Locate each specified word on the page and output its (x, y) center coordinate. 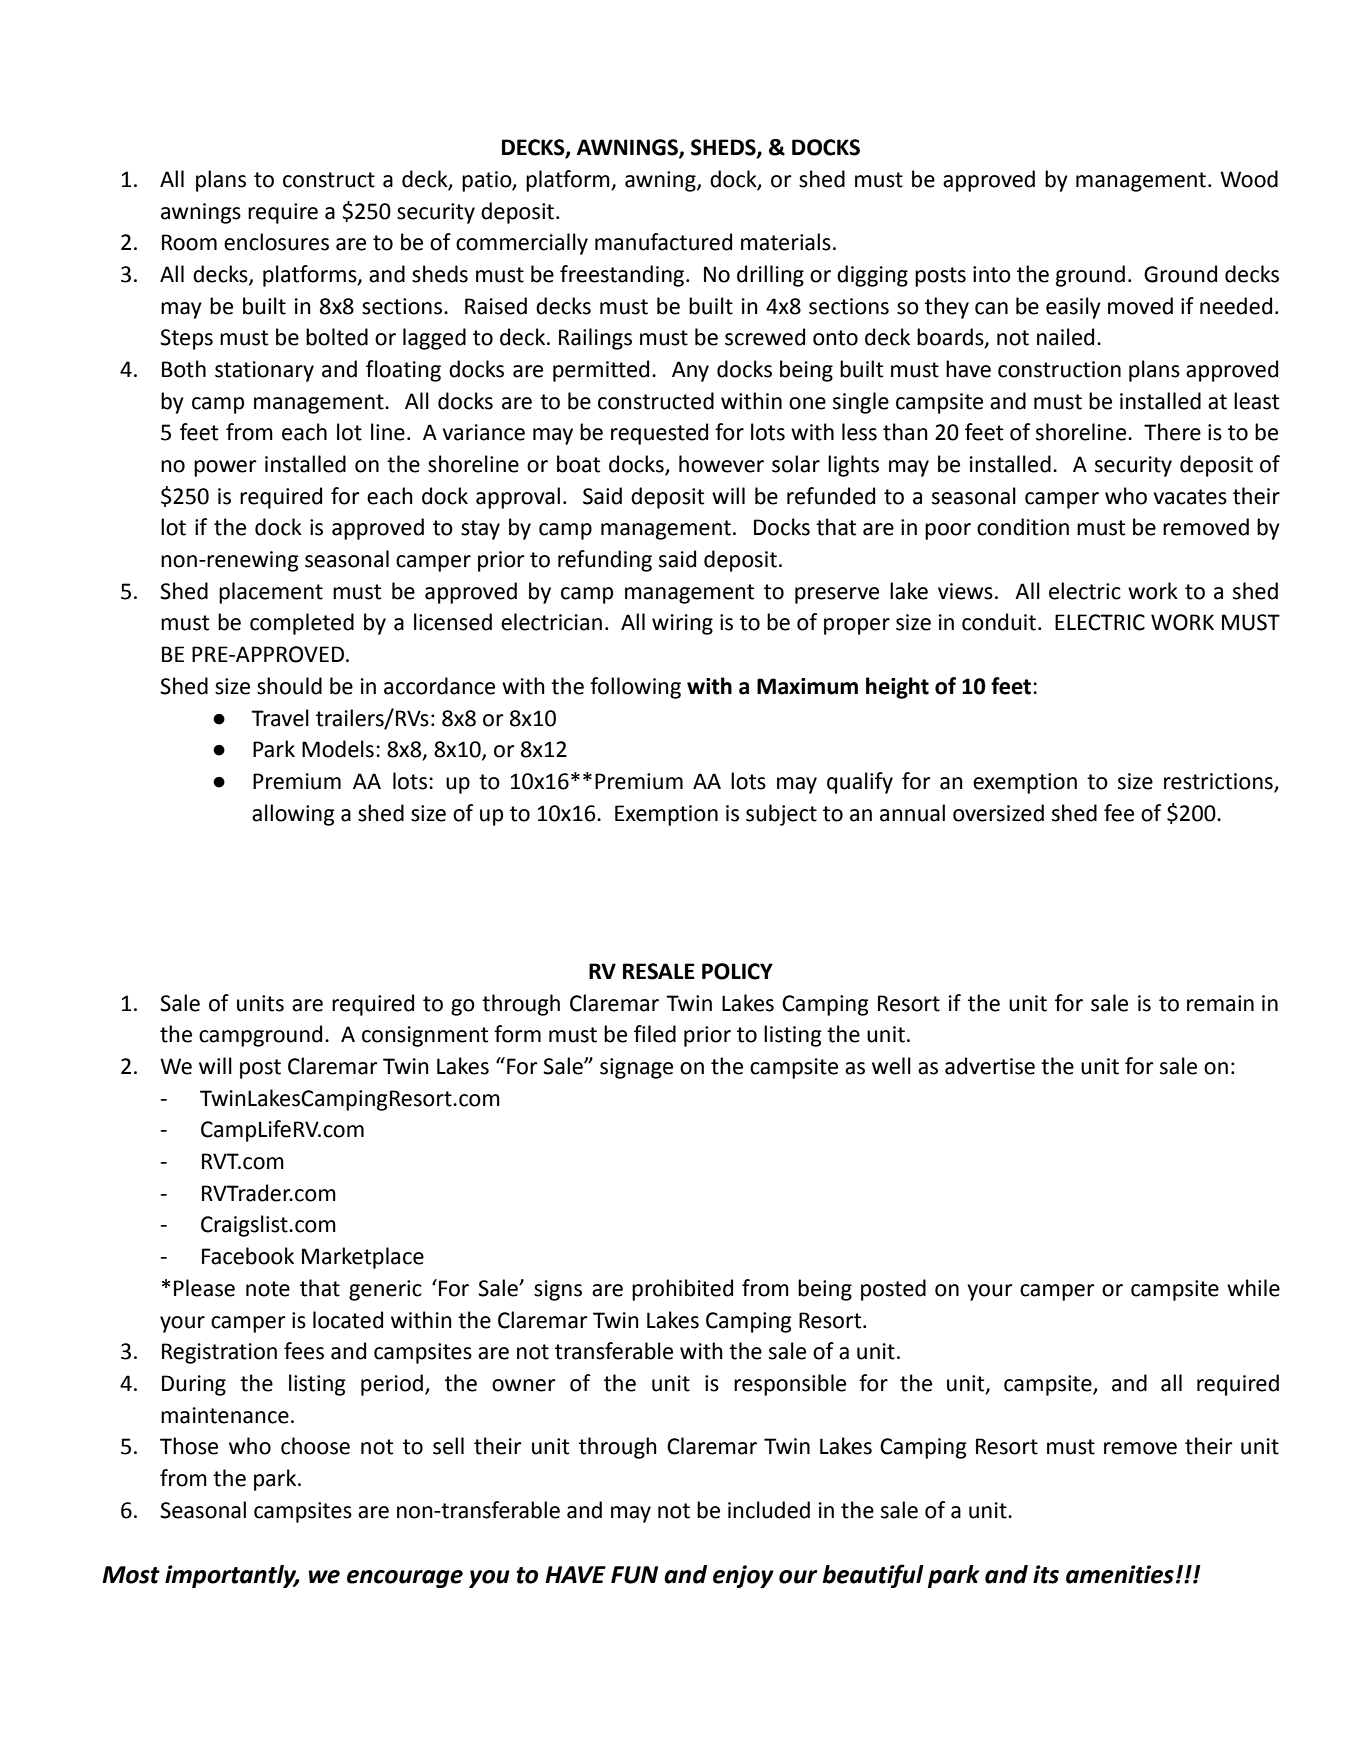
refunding (605, 561)
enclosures (276, 242)
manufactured (663, 242)
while (1253, 1288)
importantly (232, 1576)
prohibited (682, 1290)
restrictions (1219, 782)
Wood (1249, 179)
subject (781, 815)
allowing (293, 815)
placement (271, 593)
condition (1023, 527)
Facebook (248, 1256)
